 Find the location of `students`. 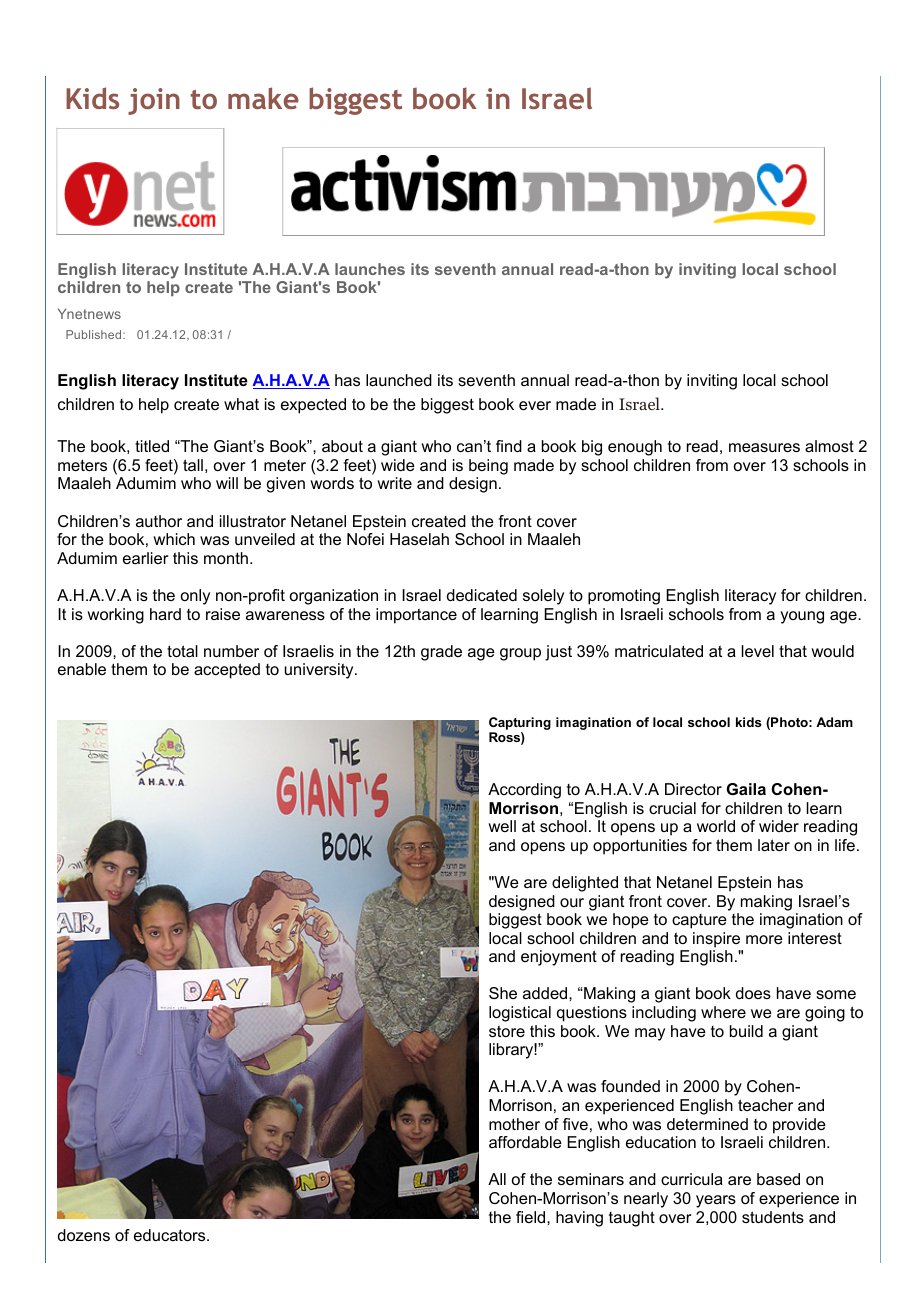

students is located at coordinates (773, 1217).
